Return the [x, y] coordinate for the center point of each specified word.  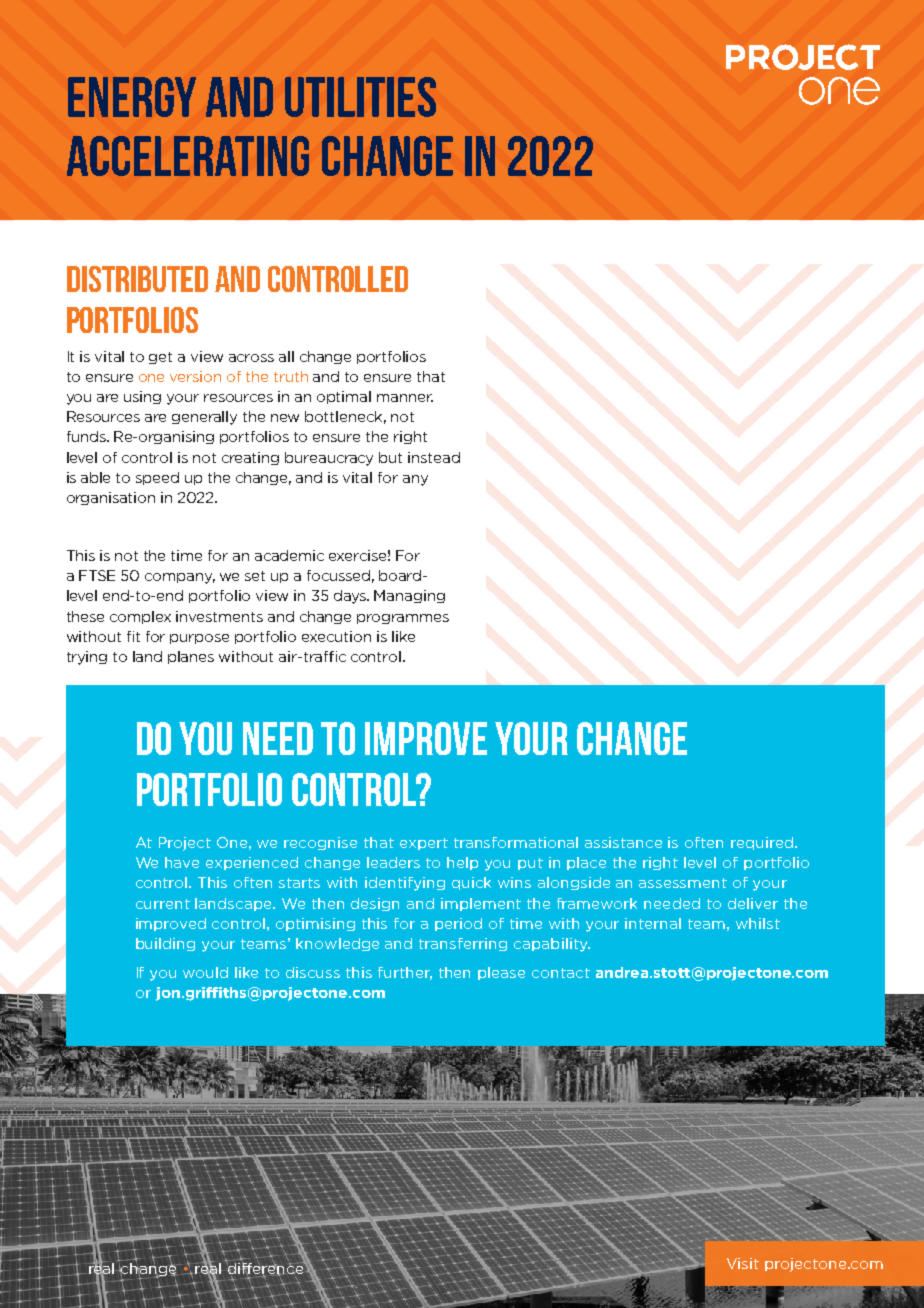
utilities [360, 97]
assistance [623, 842]
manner [405, 398]
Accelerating [188, 156]
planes [191, 657]
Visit [743, 1263]
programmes [403, 619]
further [405, 973]
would [205, 972]
